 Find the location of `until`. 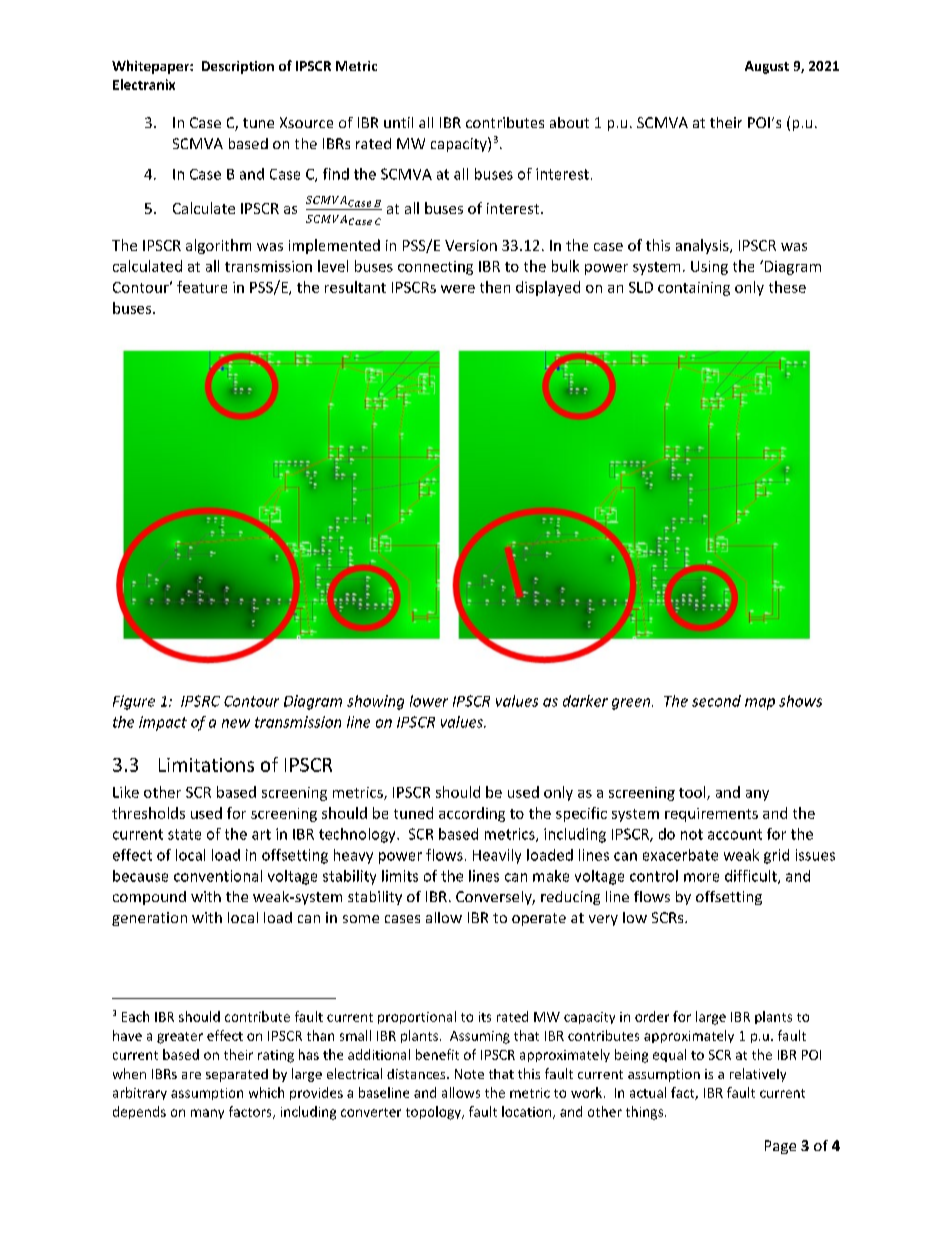

until is located at coordinates (398, 122).
